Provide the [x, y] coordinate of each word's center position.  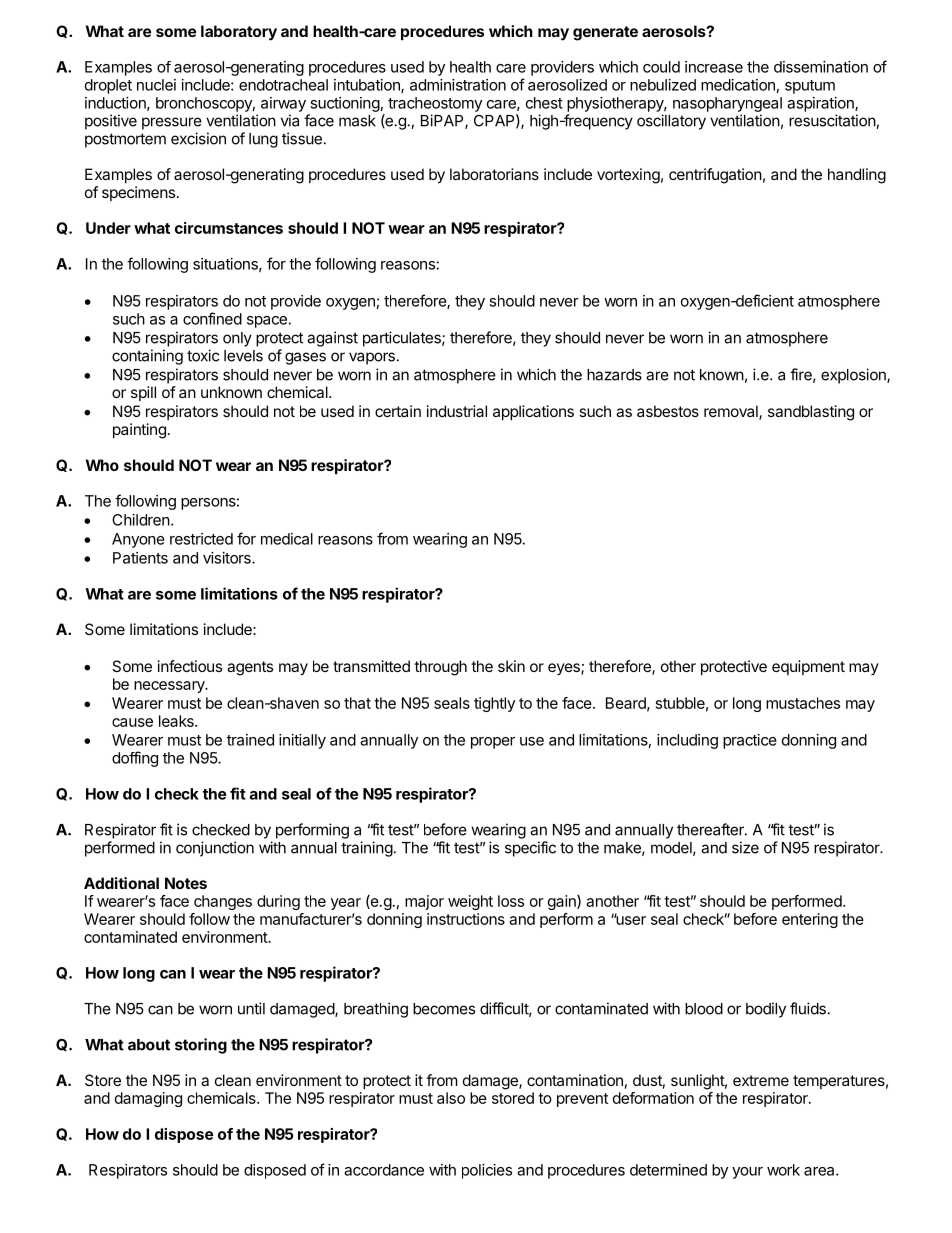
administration [458, 85]
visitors [228, 558]
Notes [186, 883]
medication [738, 85]
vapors [372, 358]
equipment [808, 667]
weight [470, 902]
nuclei [156, 85]
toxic [203, 355]
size [745, 847]
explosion [854, 376]
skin [511, 666]
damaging [148, 1099]
